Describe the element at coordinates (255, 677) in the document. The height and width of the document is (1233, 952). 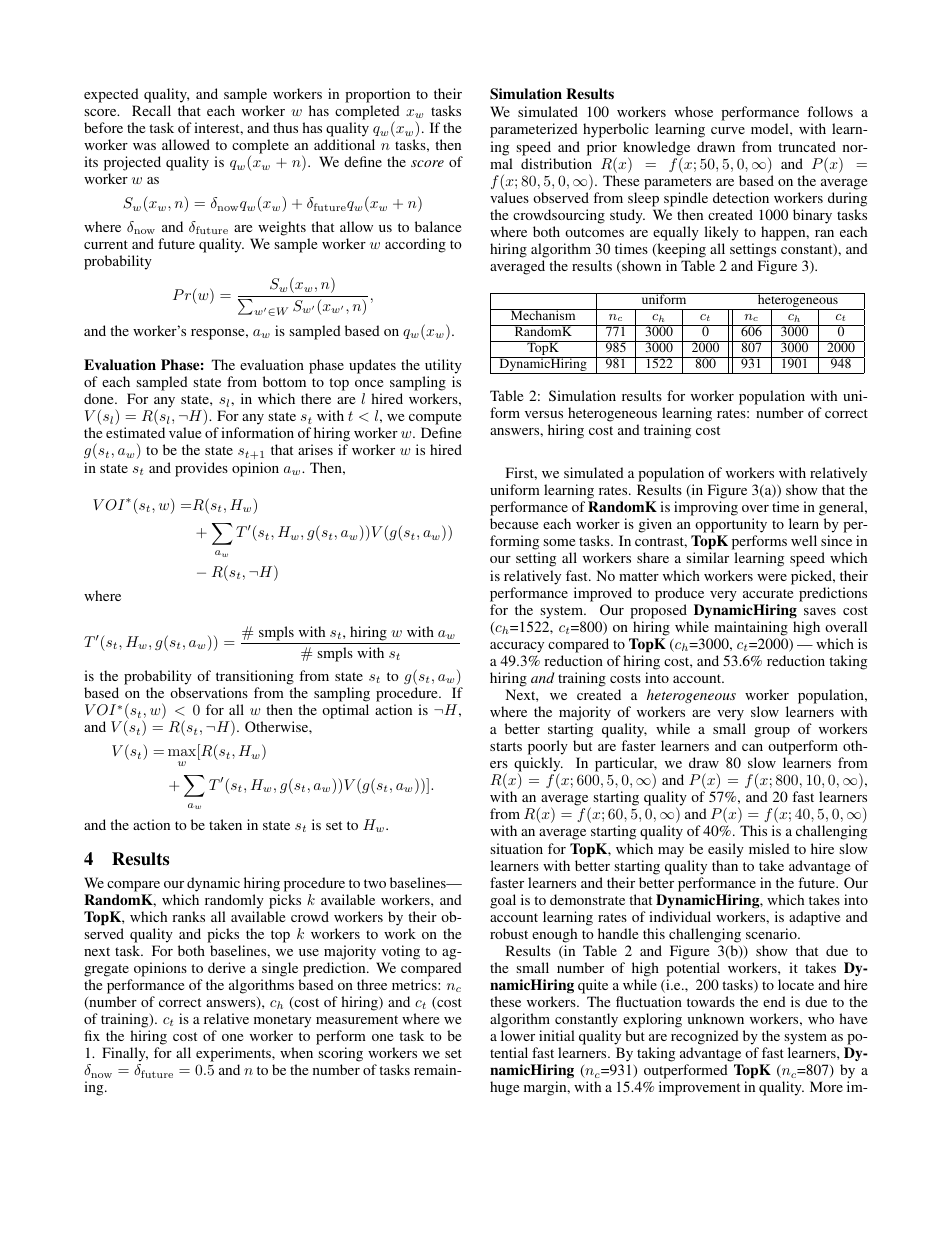
I see `transitioning` at that location.
